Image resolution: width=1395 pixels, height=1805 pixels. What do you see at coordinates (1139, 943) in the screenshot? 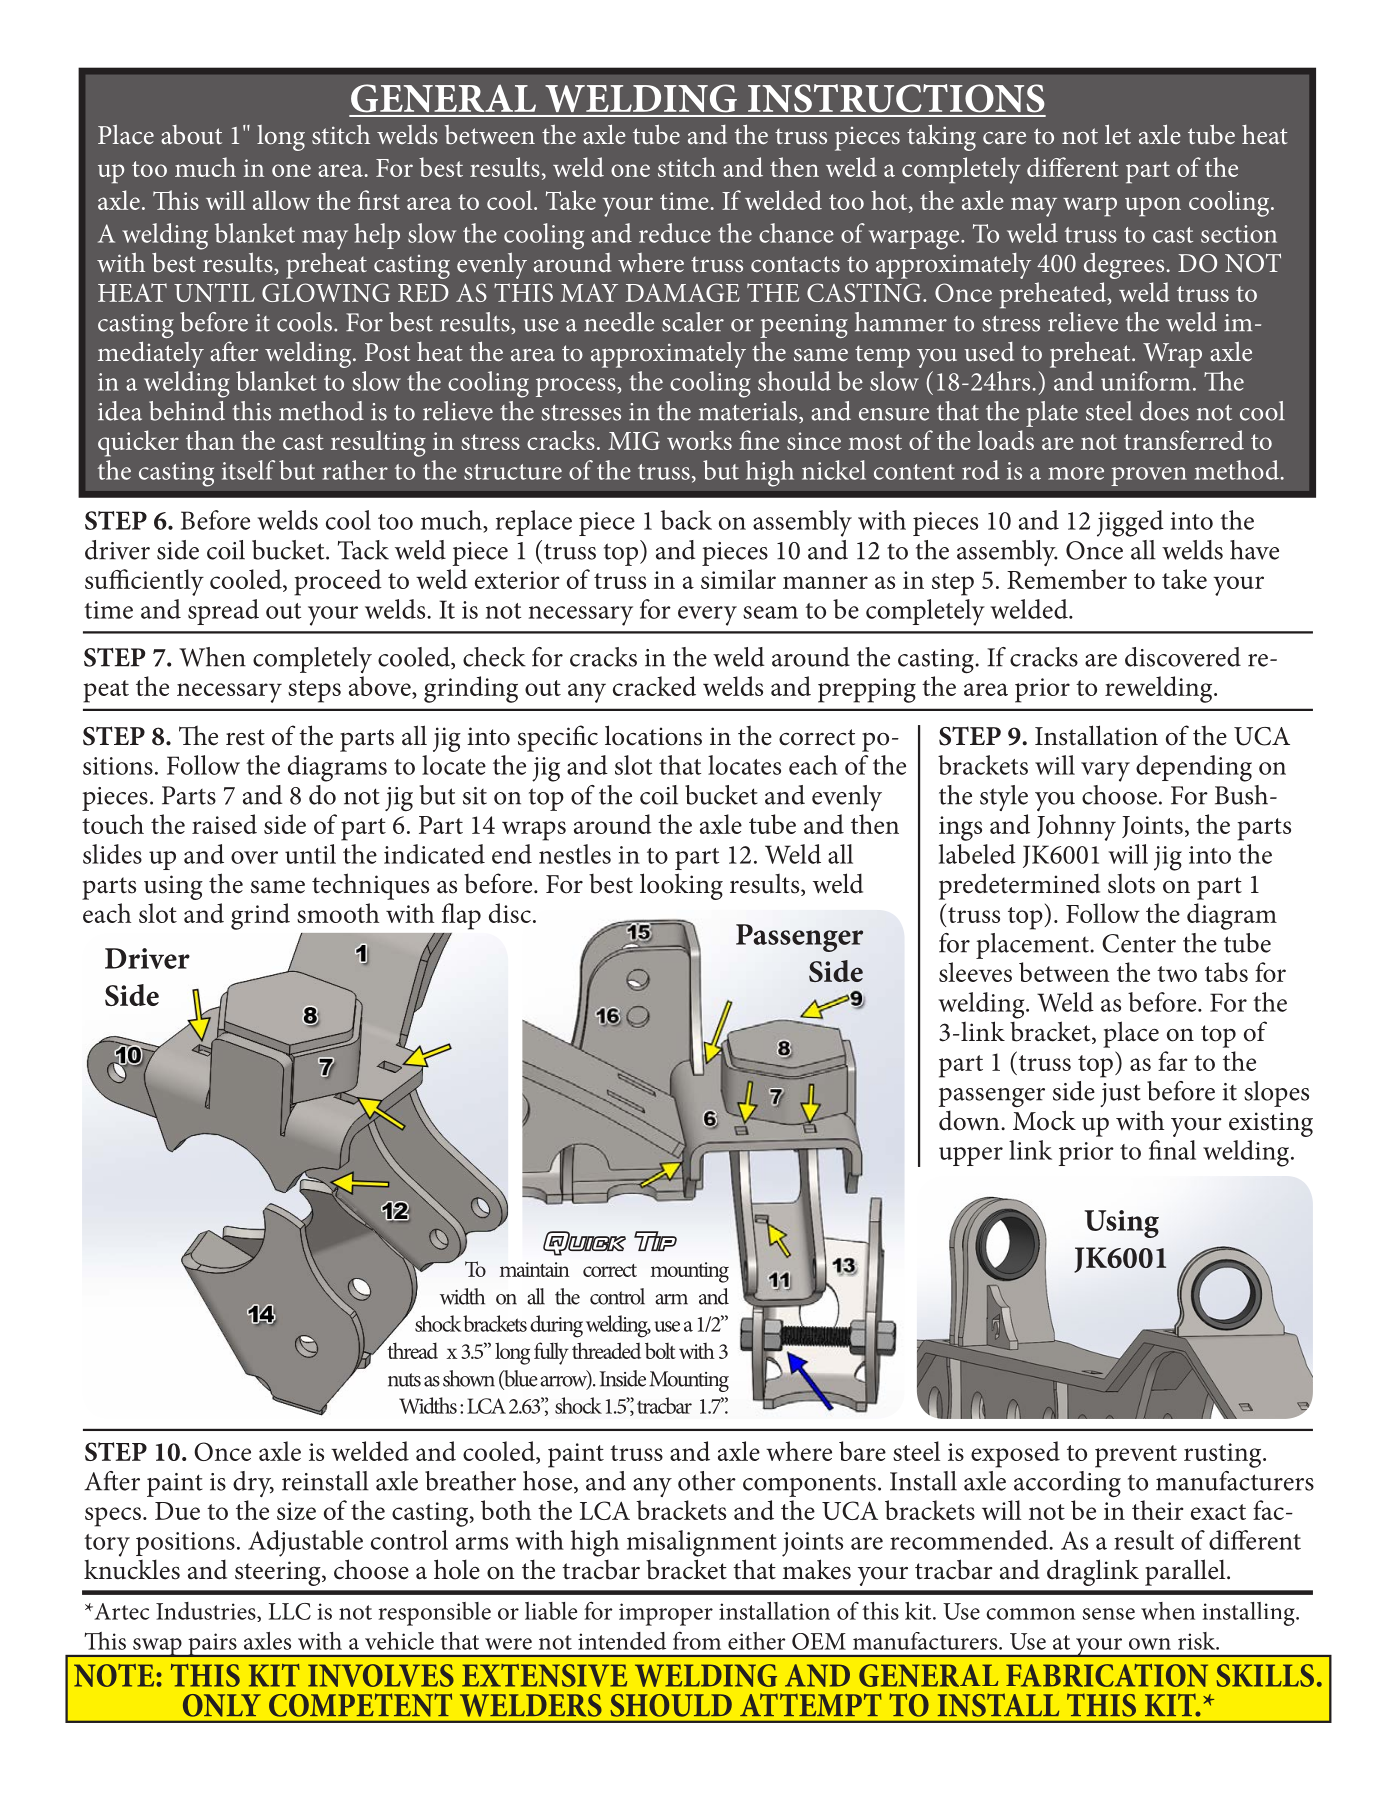
I see `Center` at bounding box center [1139, 943].
